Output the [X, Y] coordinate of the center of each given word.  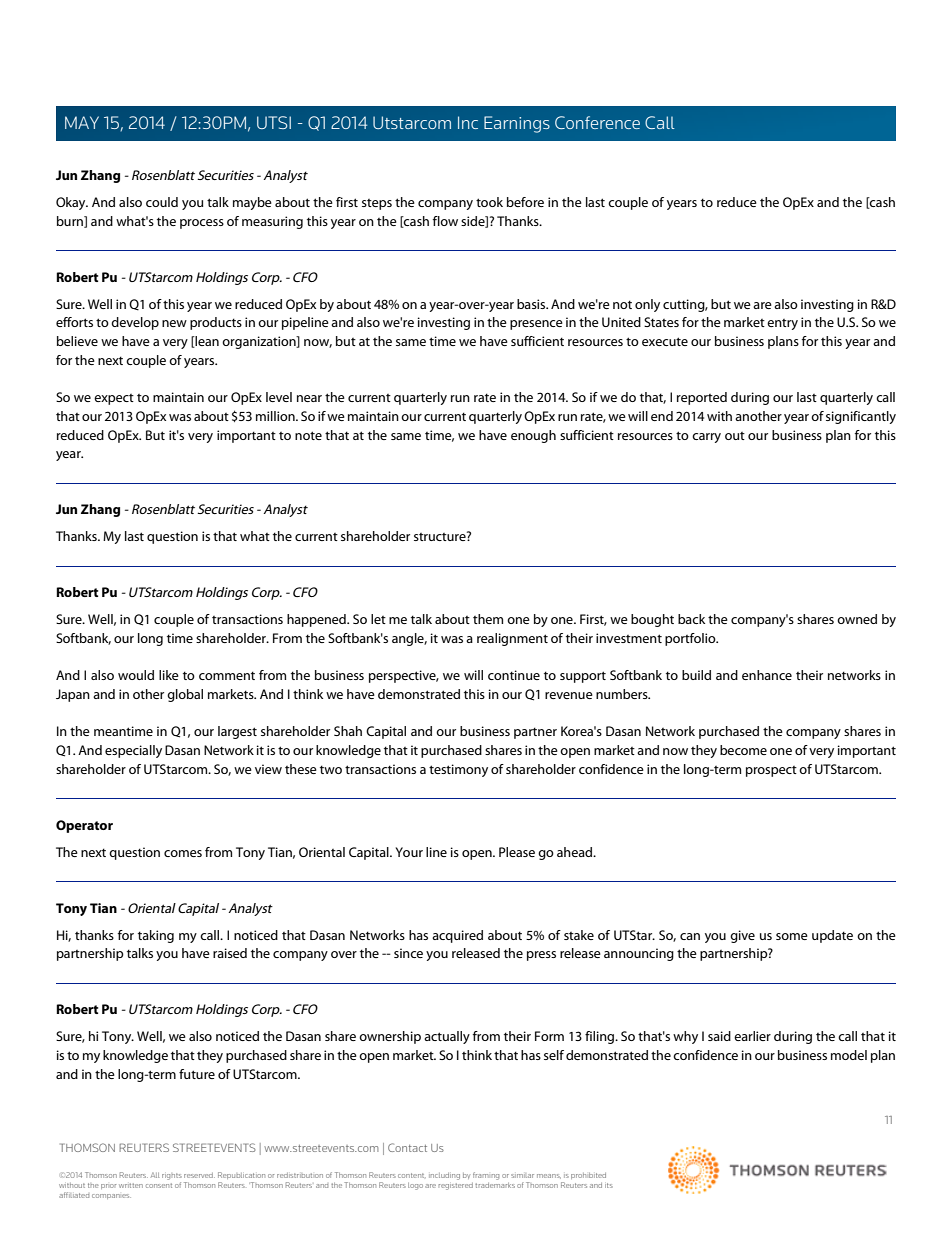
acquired [457, 936]
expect [114, 399]
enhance [767, 675]
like [169, 675]
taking [156, 936]
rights [172, 1176]
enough [533, 436]
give [742, 936]
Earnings [517, 124]
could [162, 202]
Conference [597, 122]
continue [514, 675]
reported [702, 398]
